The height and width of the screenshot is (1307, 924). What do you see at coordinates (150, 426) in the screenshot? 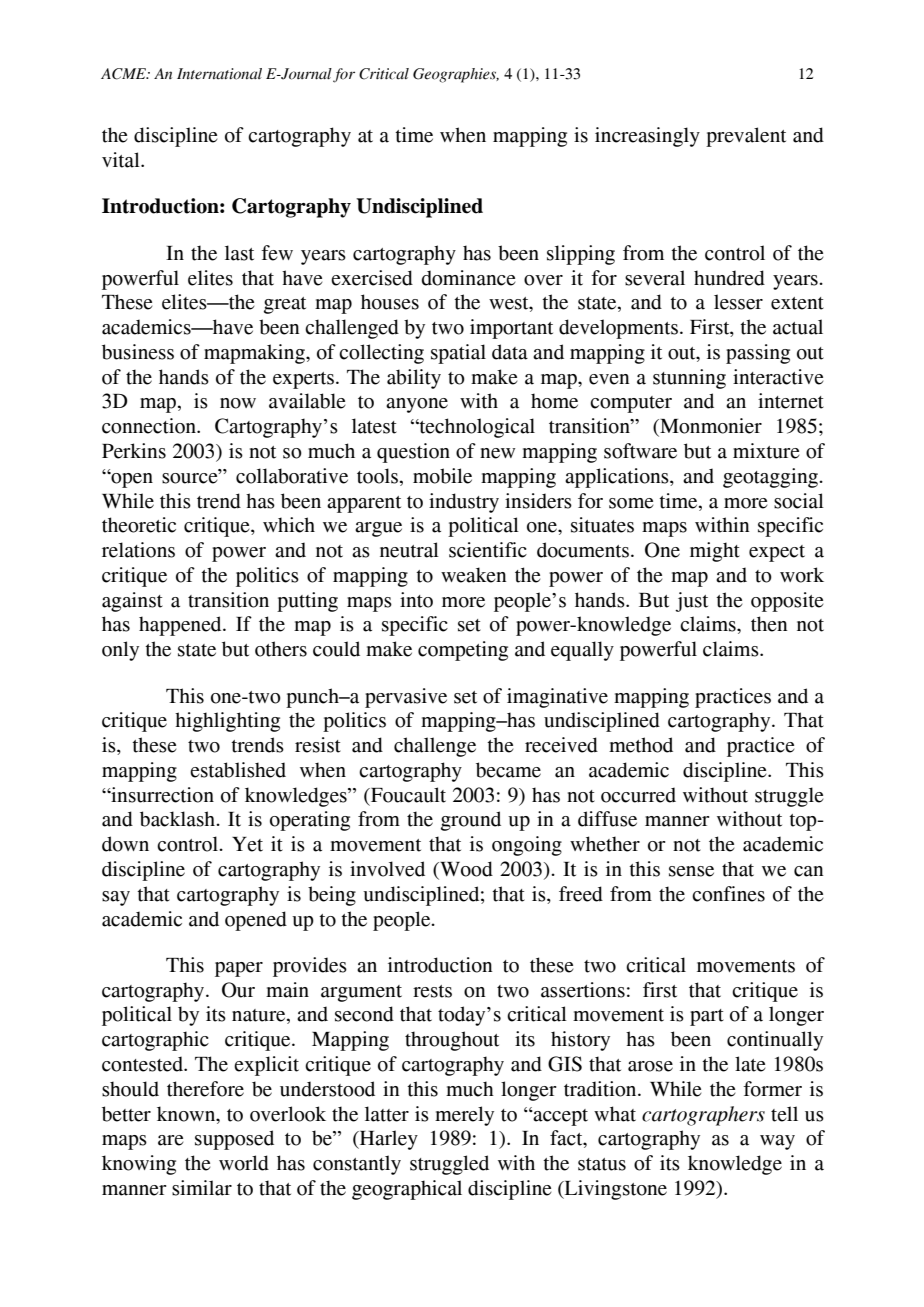
I see `connection` at bounding box center [150, 426].
